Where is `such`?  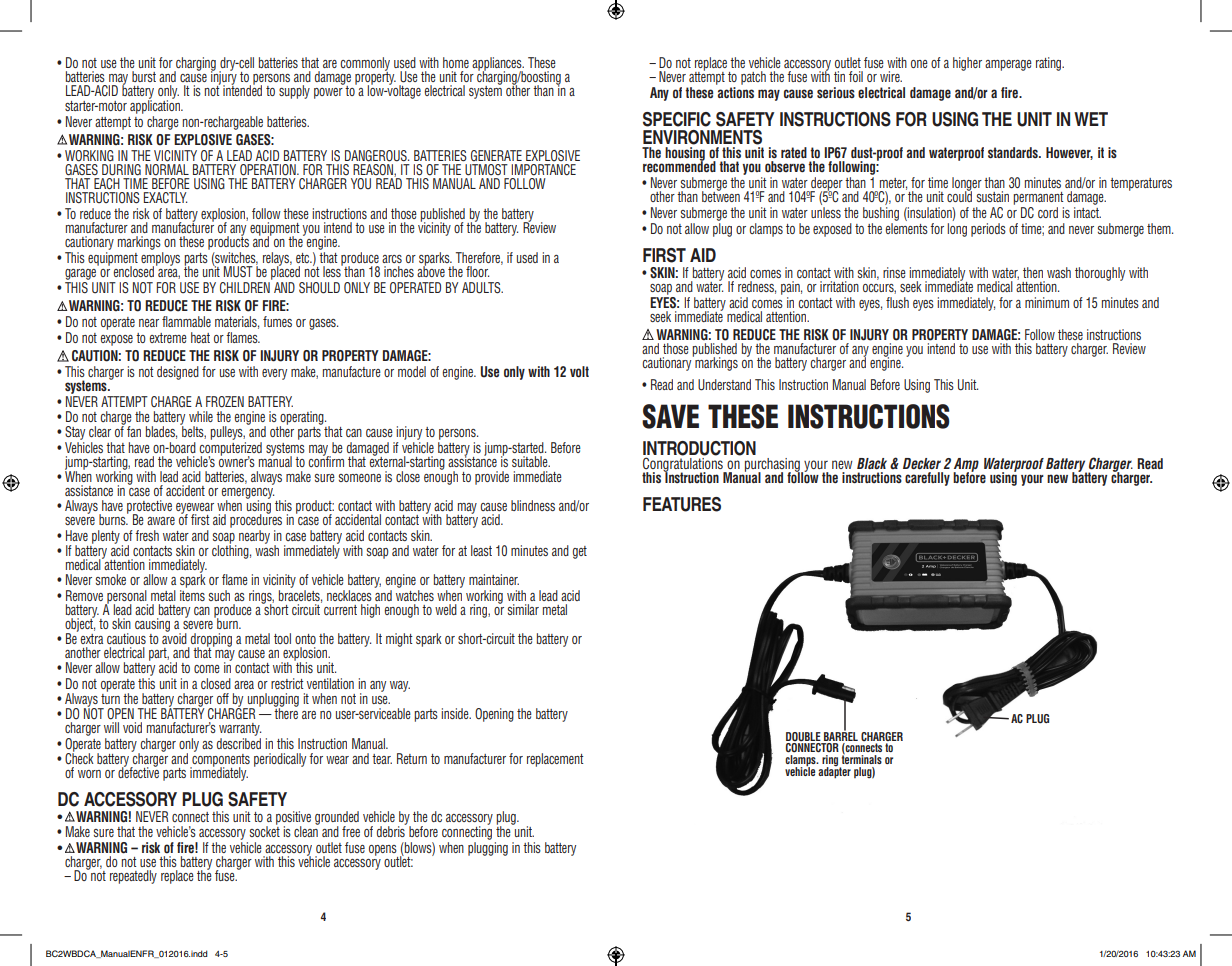 such is located at coordinates (219, 595).
